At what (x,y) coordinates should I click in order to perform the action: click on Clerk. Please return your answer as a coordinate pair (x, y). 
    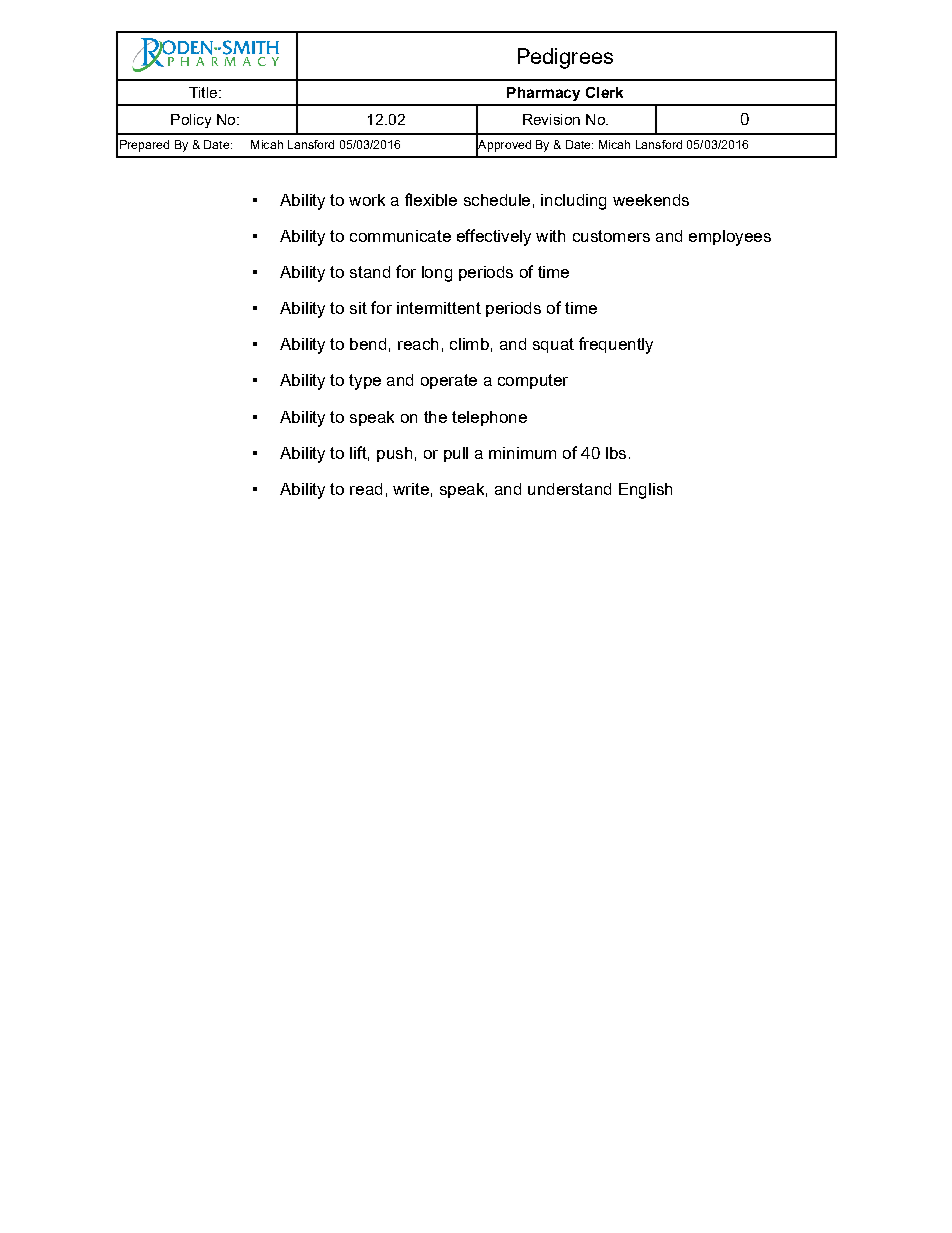
    Looking at the image, I should click on (604, 92).
